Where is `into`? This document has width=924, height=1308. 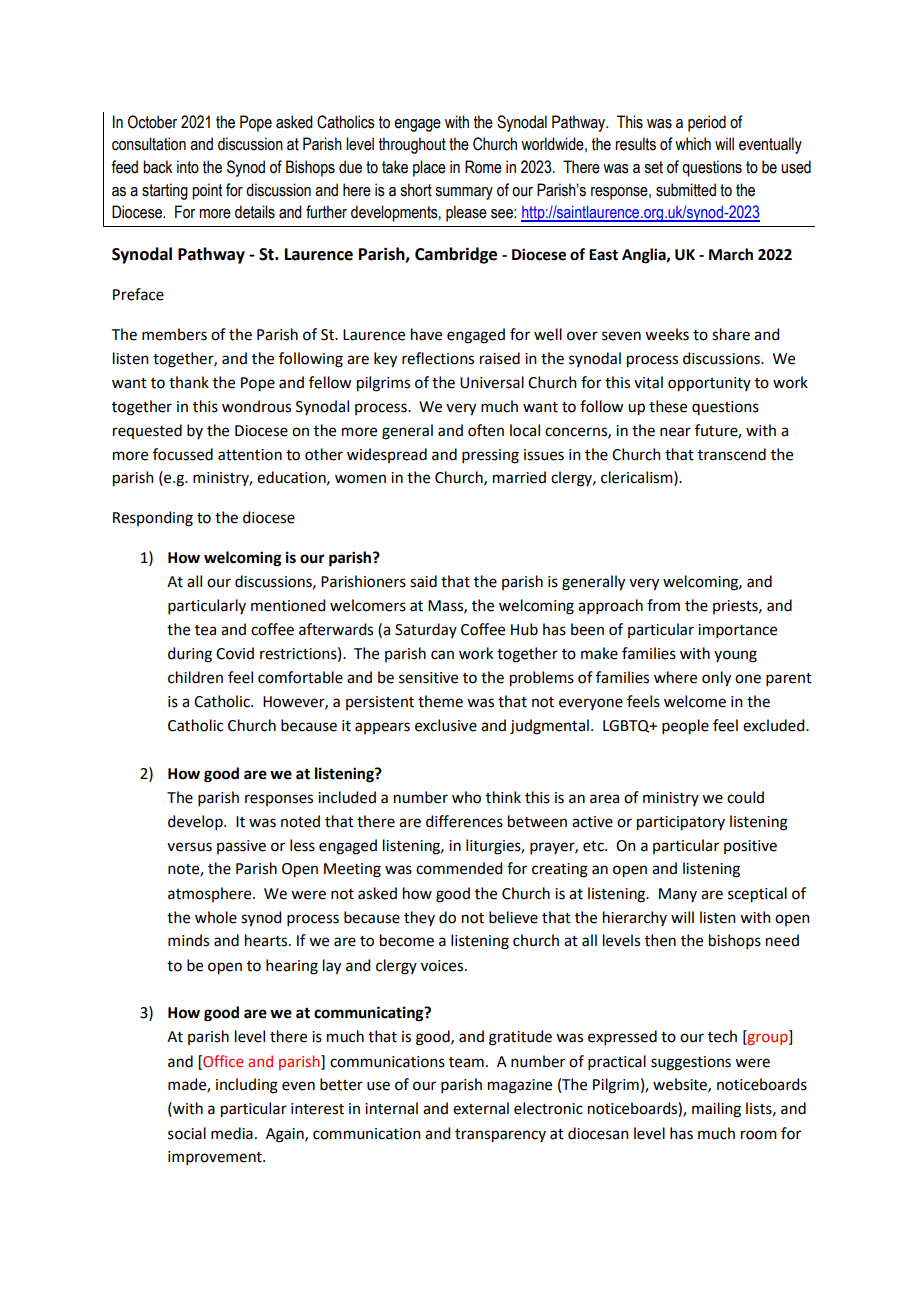 into is located at coordinates (188, 167).
